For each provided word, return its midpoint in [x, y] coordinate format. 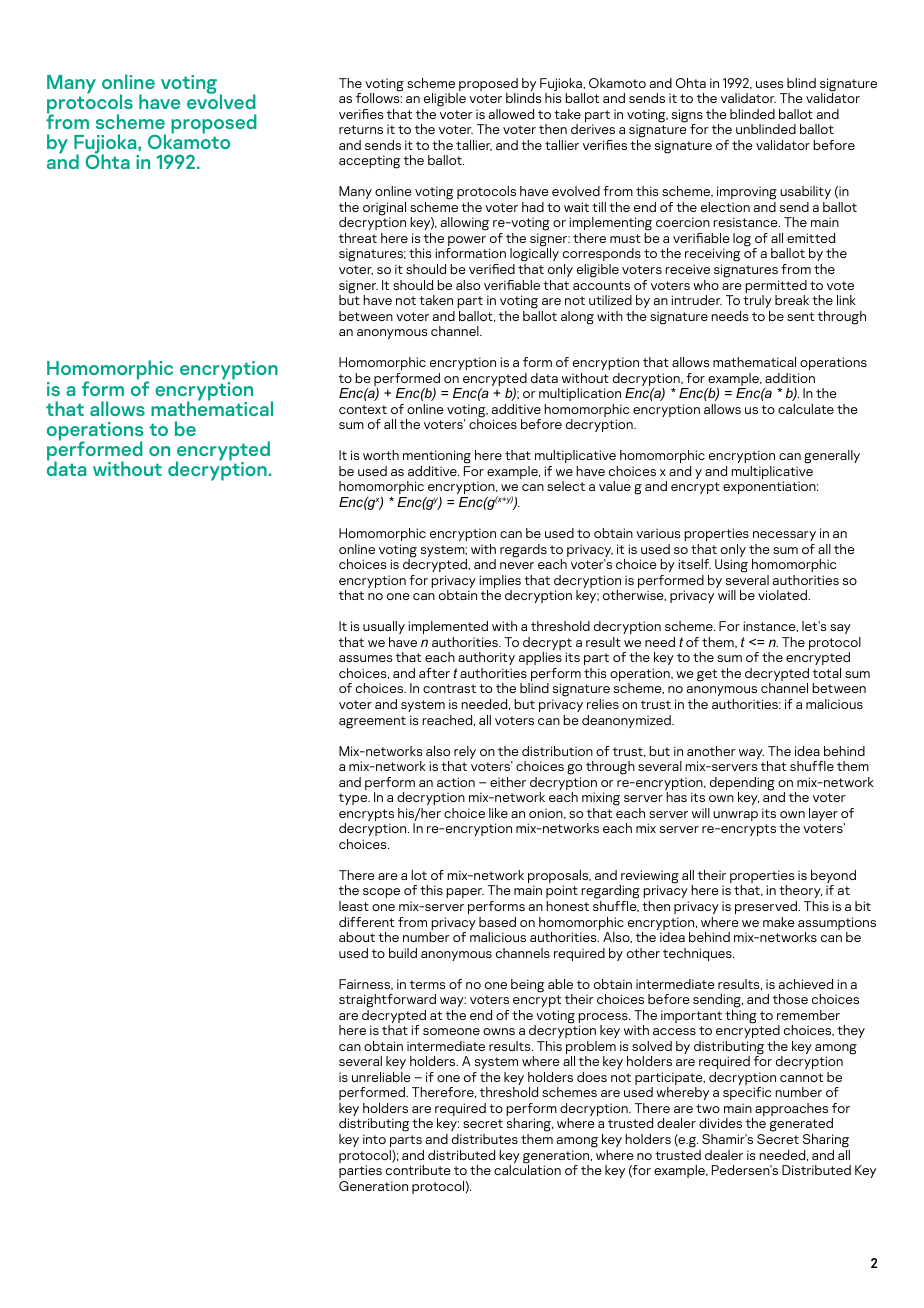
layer [823, 814]
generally [832, 457]
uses [769, 84]
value [615, 486]
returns [361, 129]
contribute [418, 1170]
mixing [601, 799]
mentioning [437, 458]
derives [593, 129]
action [456, 782]
